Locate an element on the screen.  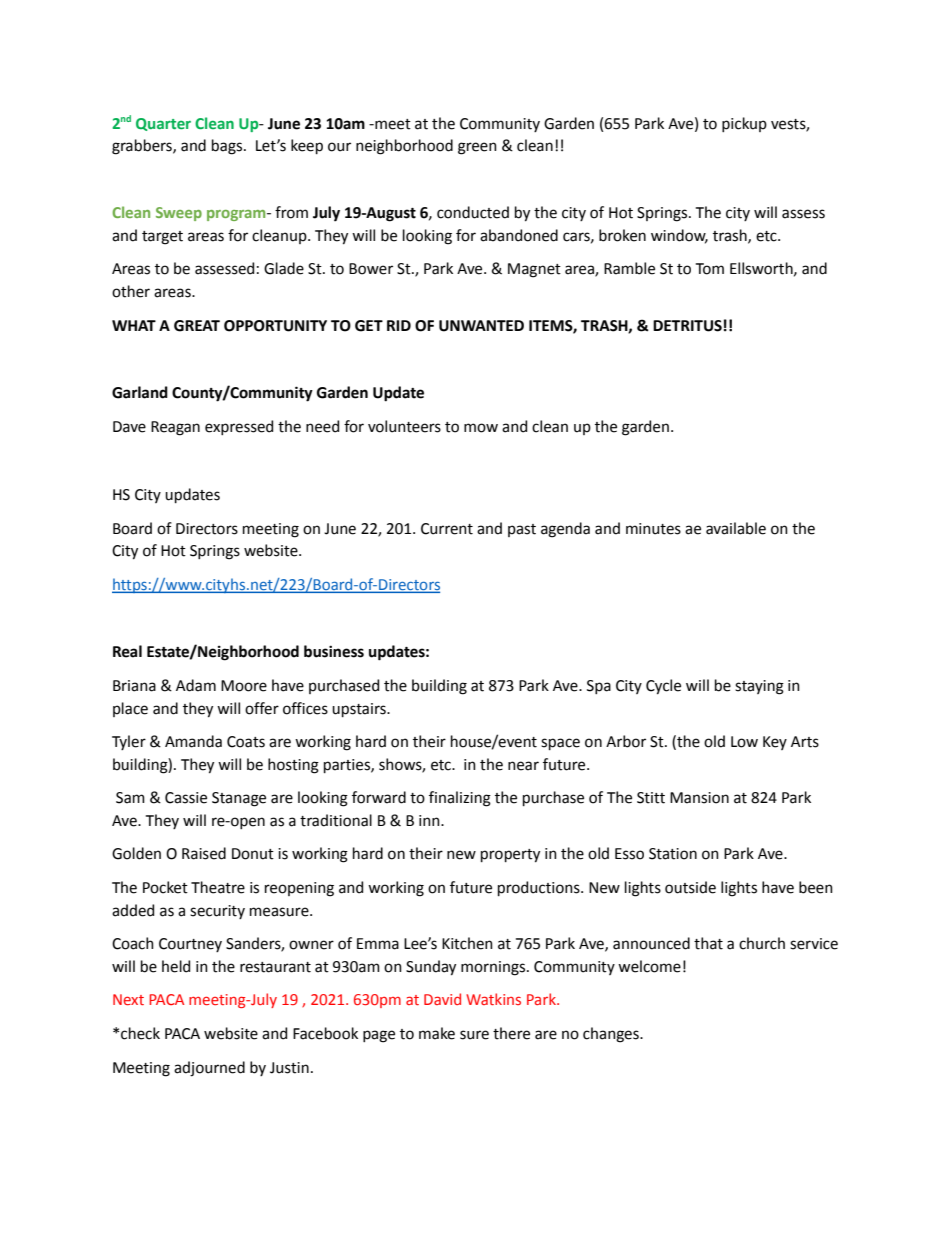
pickup is located at coordinates (744, 124).
